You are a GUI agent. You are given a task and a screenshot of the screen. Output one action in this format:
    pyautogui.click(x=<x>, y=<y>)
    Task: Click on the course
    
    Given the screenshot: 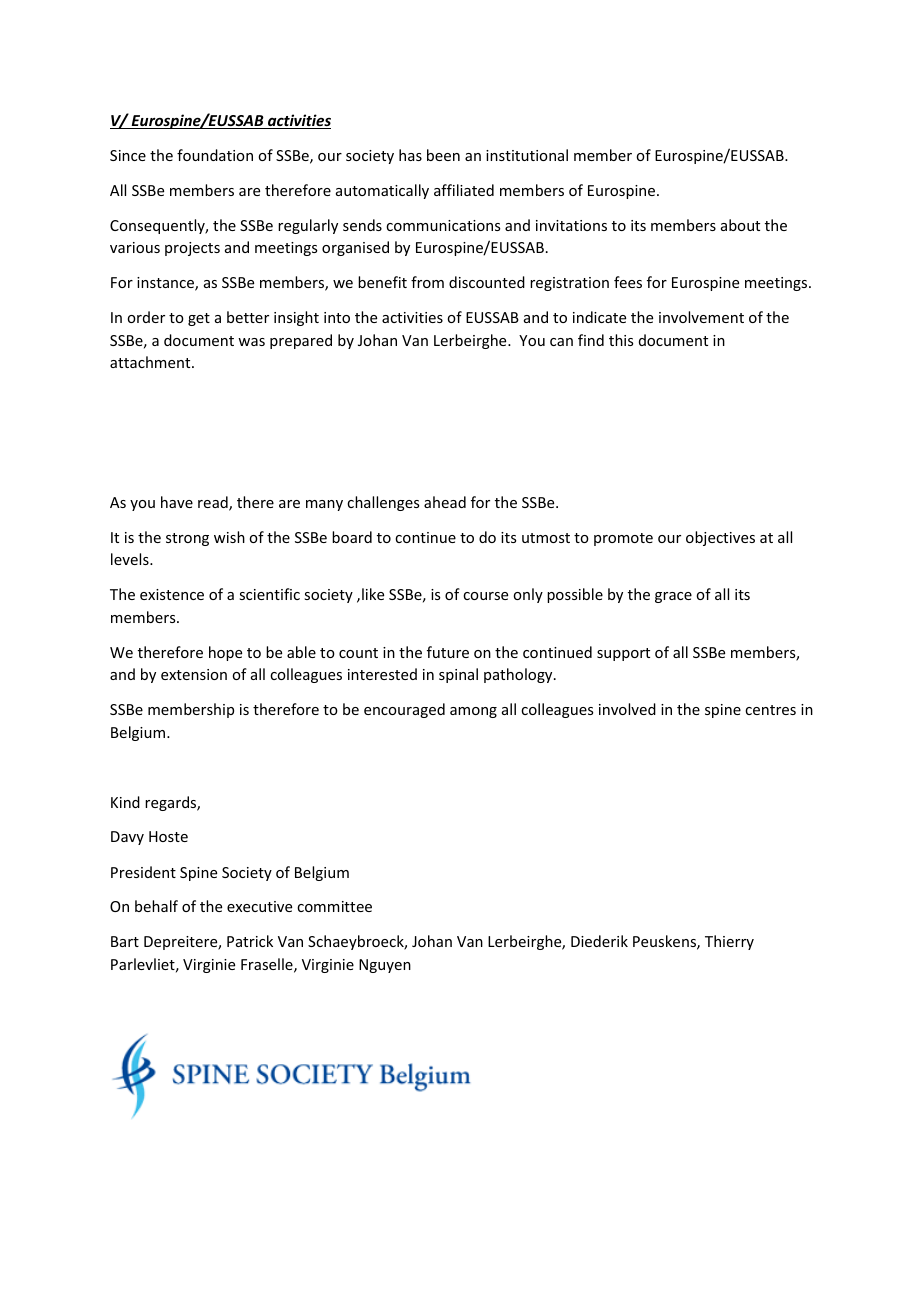 What is the action you would take?
    pyautogui.click(x=485, y=596)
